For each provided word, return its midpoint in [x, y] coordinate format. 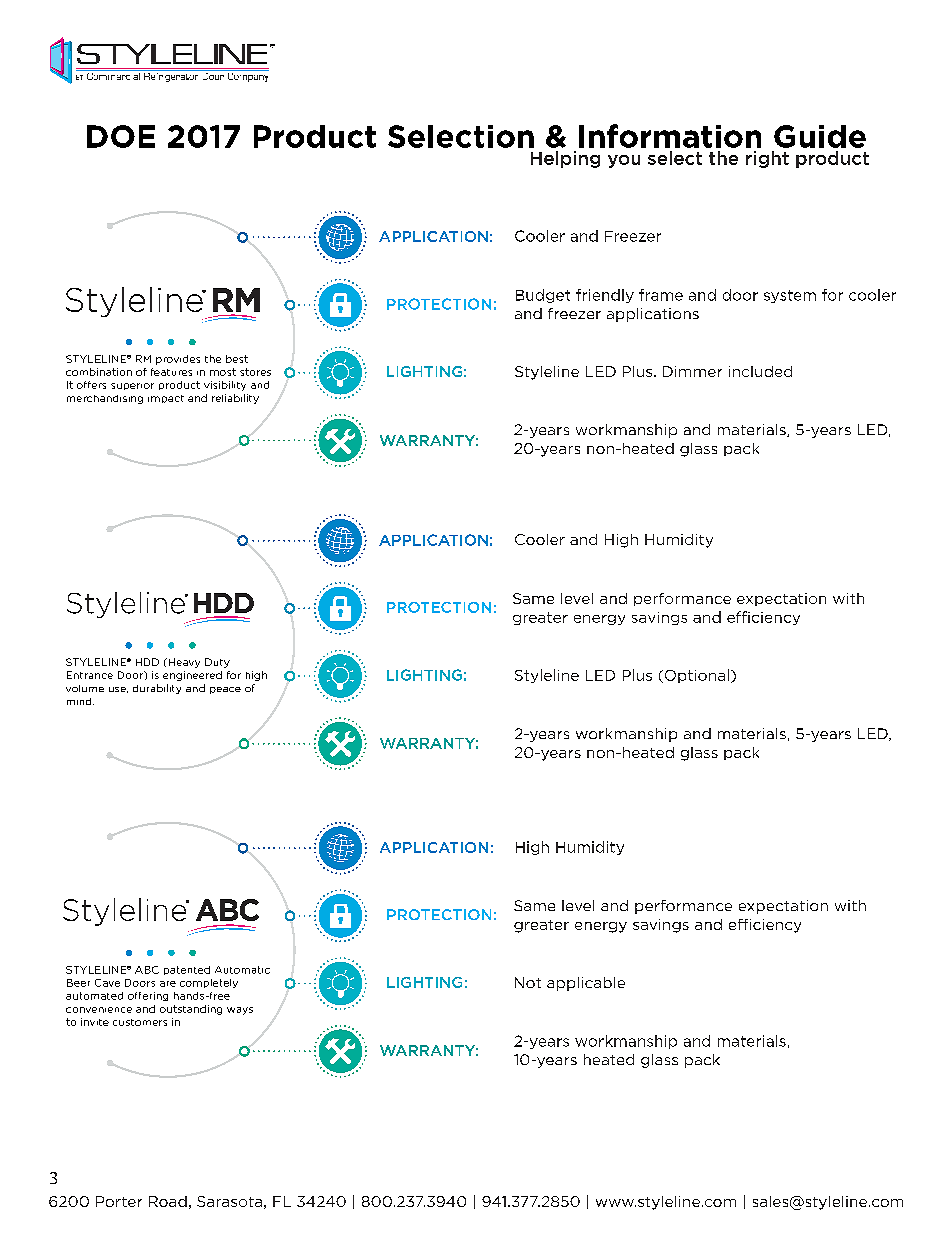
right [767, 159]
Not [528, 982]
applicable [586, 984]
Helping [565, 159]
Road [168, 1201]
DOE [121, 136]
